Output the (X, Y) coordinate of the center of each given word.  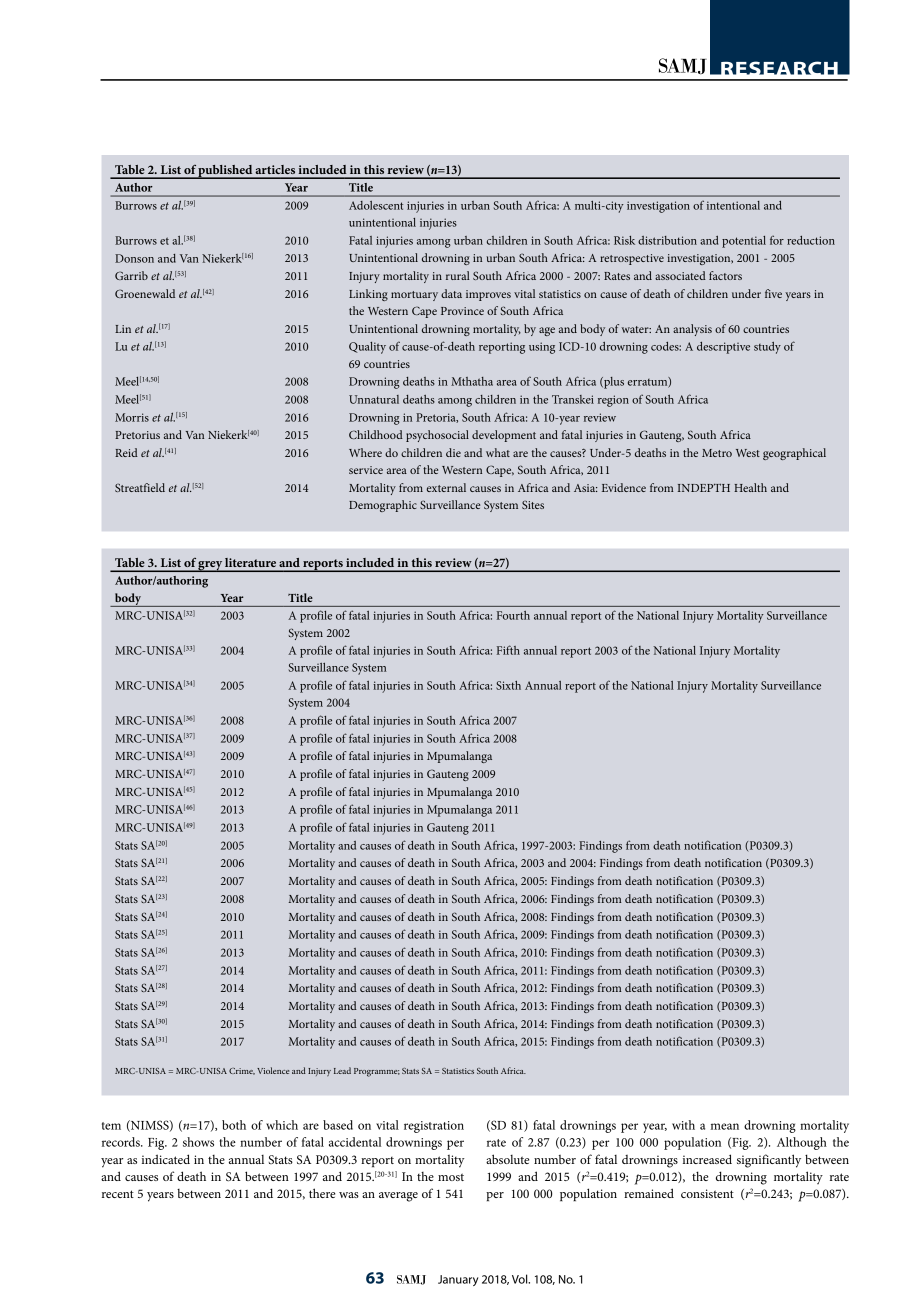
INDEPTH (704, 488)
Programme (377, 1072)
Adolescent (376, 205)
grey (210, 566)
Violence (273, 1070)
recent (118, 1194)
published (226, 172)
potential (744, 242)
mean (725, 1126)
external (446, 487)
